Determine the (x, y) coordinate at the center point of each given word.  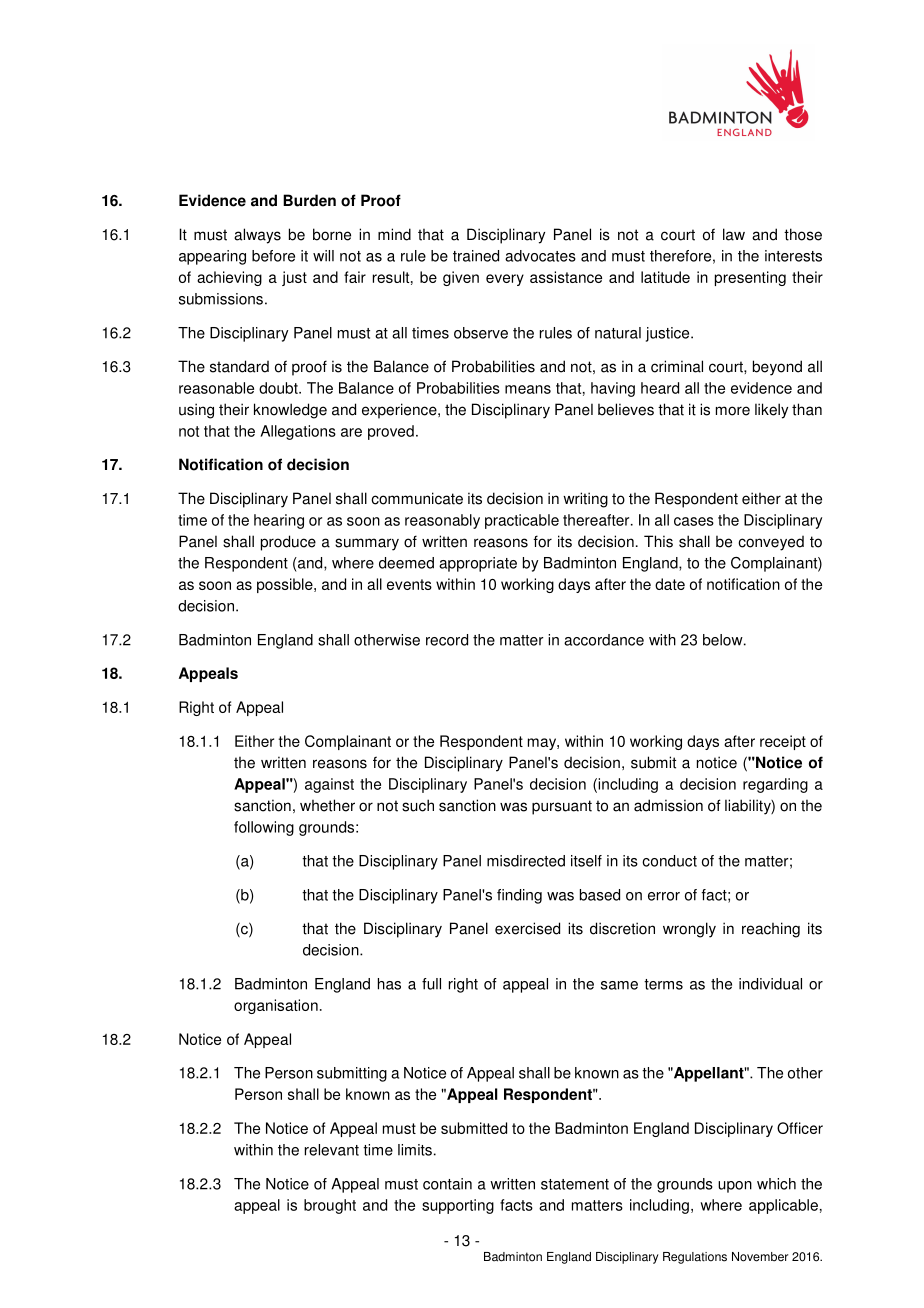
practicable (522, 521)
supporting (458, 1206)
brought (330, 1206)
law (734, 234)
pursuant (562, 807)
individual (770, 984)
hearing (279, 521)
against (329, 785)
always (257, 236)
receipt (783, 742)
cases (694, 521)
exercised (527, 928)
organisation (276, 1006)
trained (476, 256)
